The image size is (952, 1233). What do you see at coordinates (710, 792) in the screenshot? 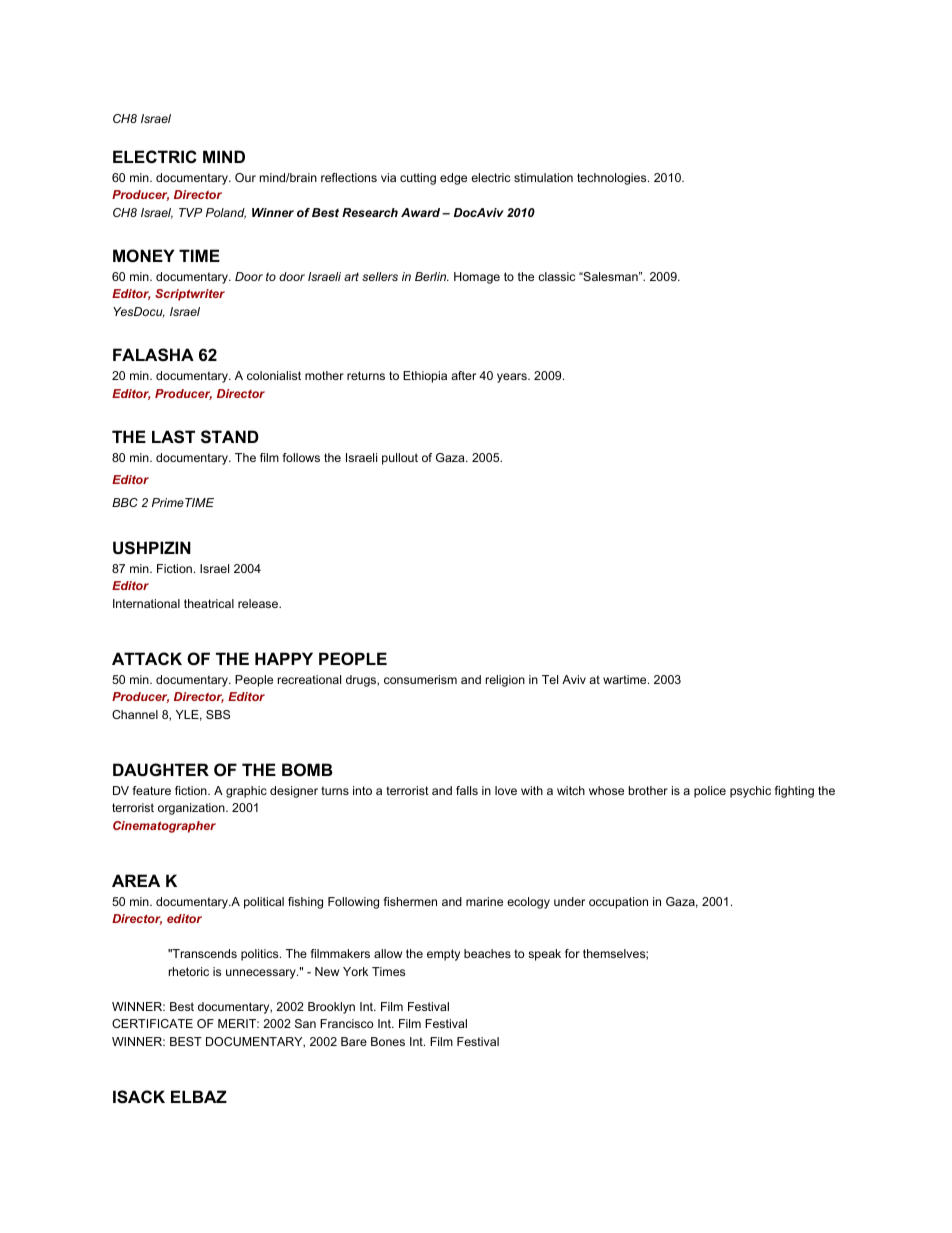
I see `police` at bounding box center [710, 792].
